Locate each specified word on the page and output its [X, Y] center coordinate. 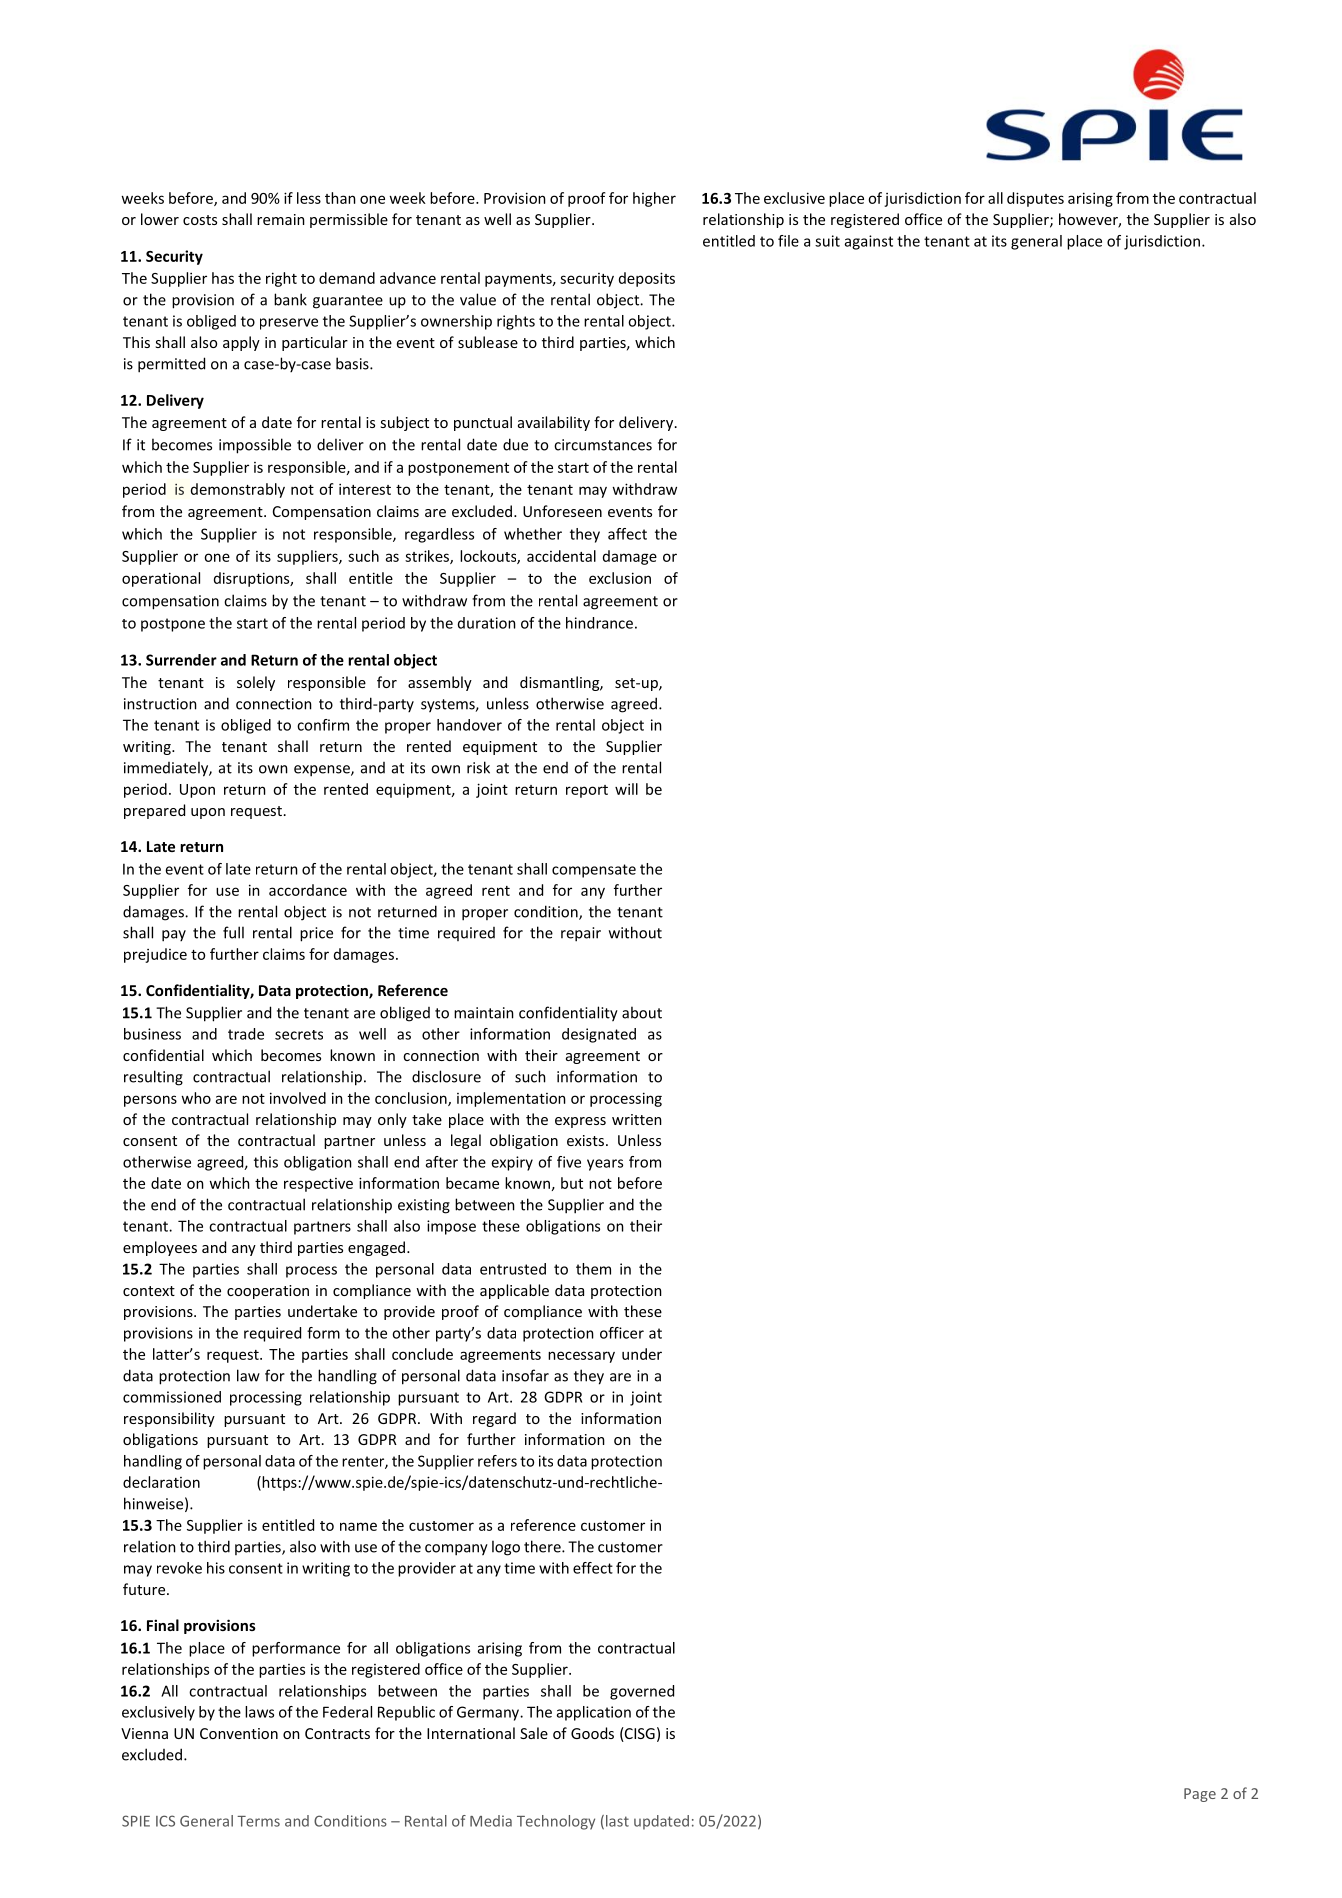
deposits [647, 279]
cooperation [268, 1292]
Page [1200, 1795]
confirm [323, 725]
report [587, 791]
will [626, 789]
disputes [1035, 199]
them [593, 1269]
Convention [239, 1733]
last [617, 1821]
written [637, 1119]
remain [281, 219]
